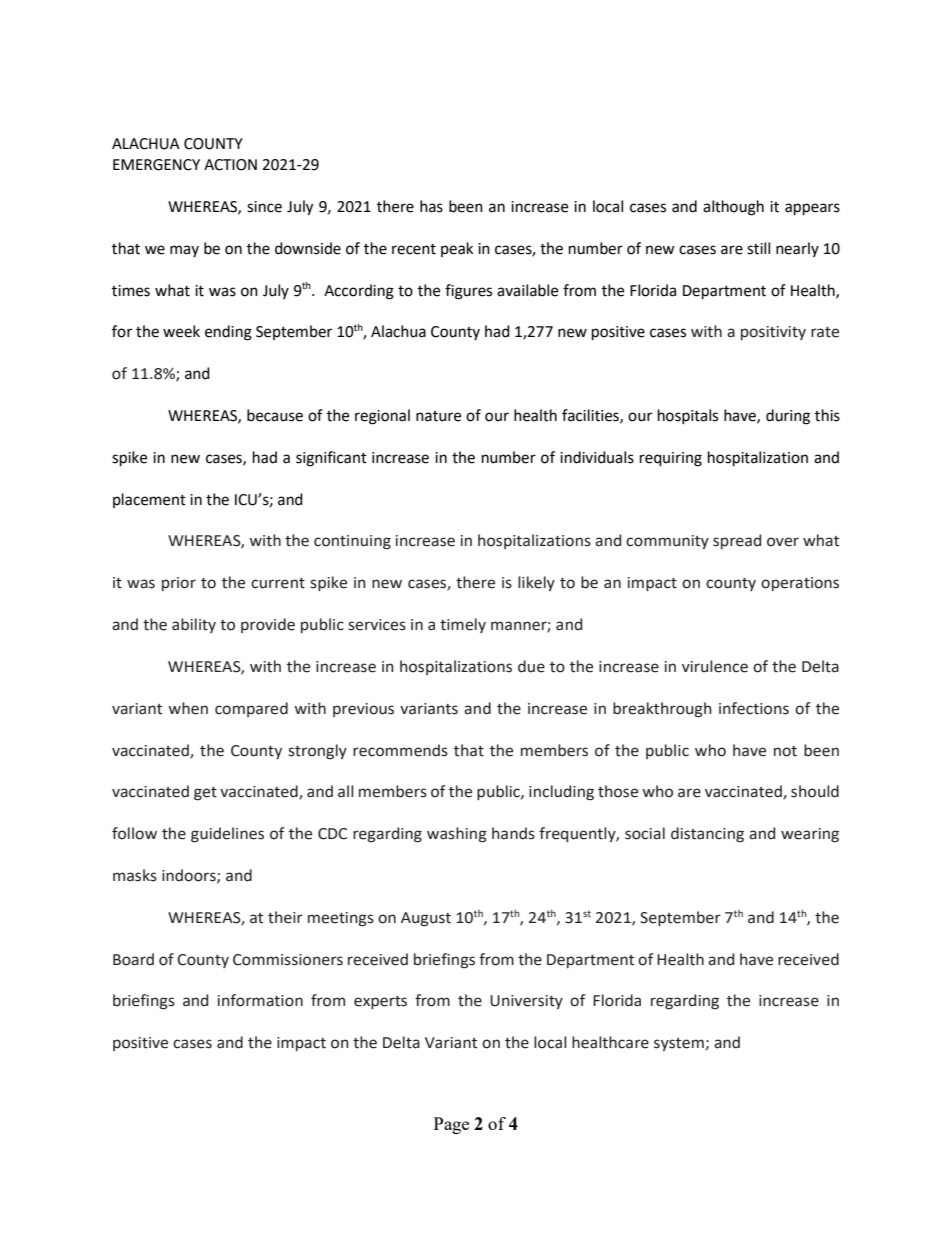 The height and width of the document is (1233, 952). Describe the element at coordinates (194, 625) in the document. I see `ability` at that location.
